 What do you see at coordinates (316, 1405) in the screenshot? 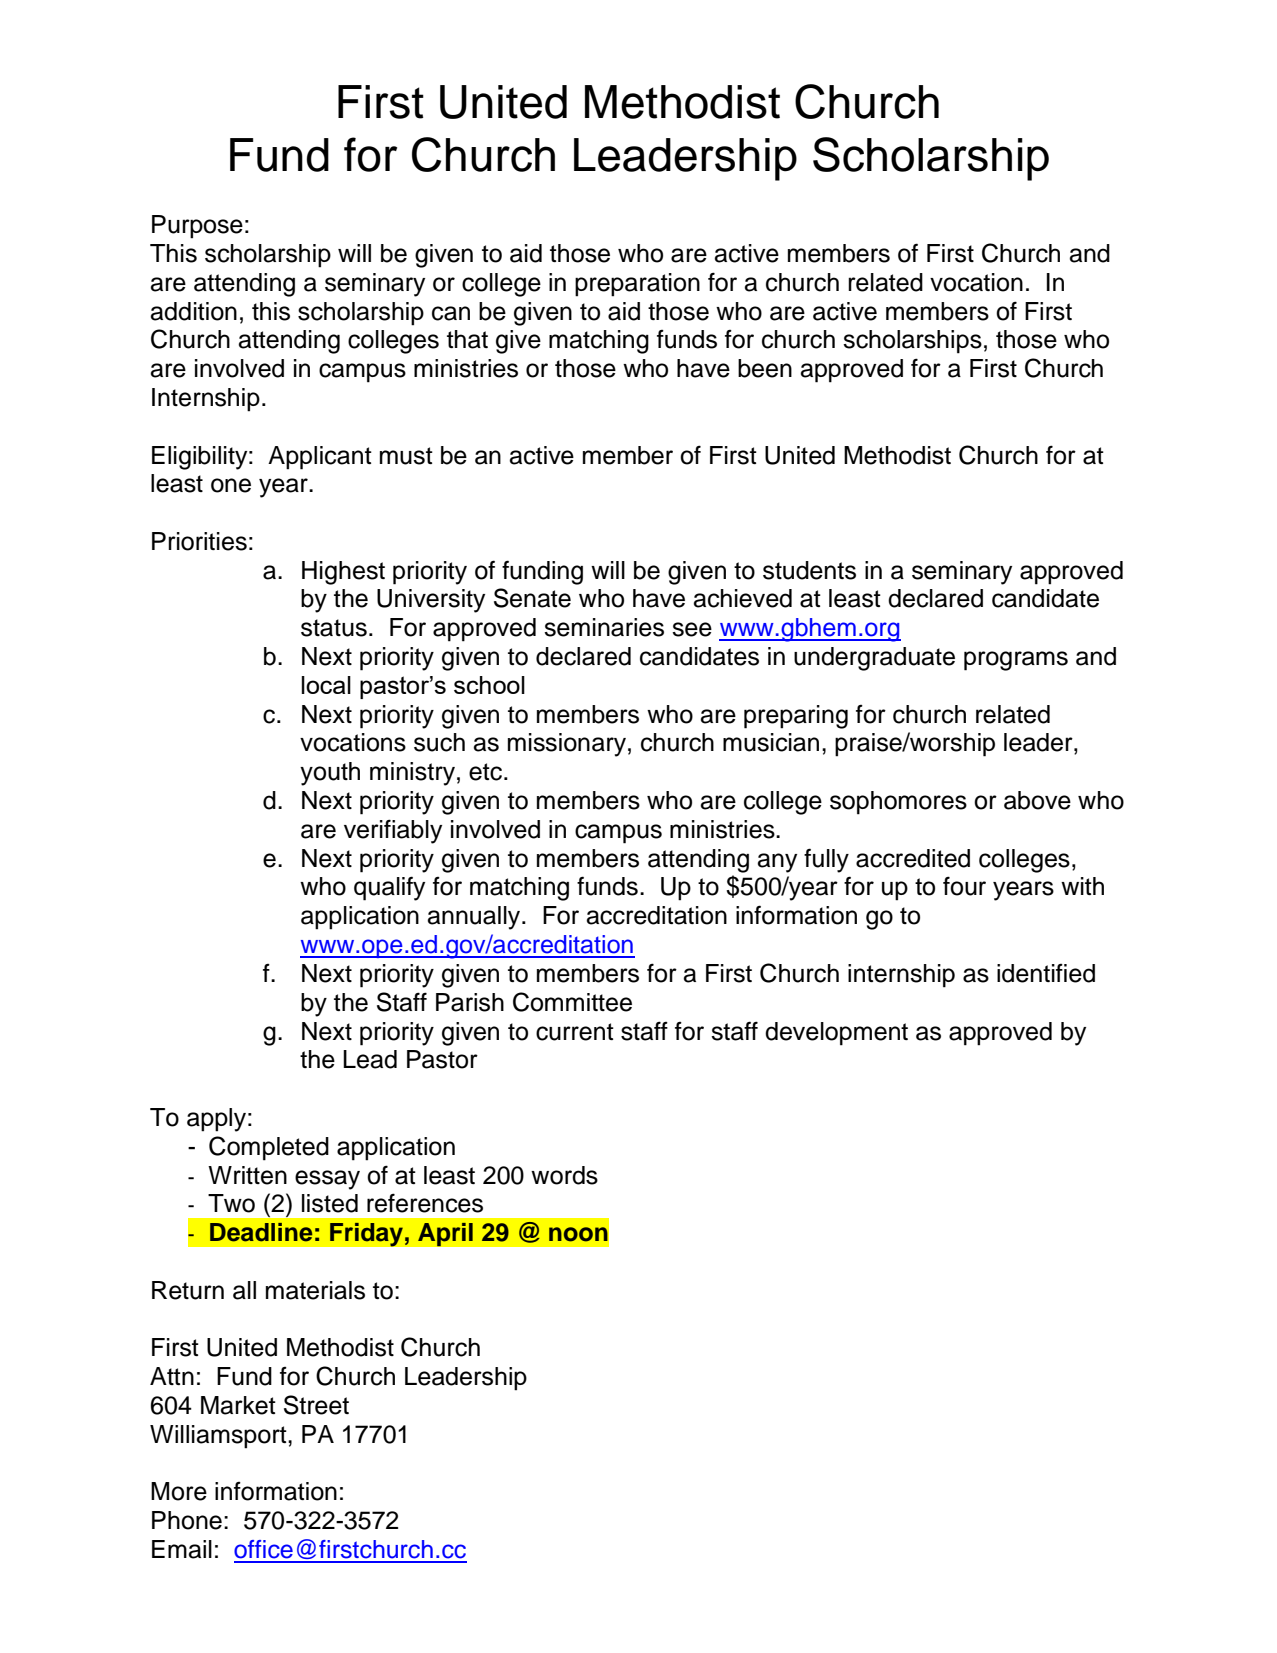
I see `Street` at bounding box center [316, 1405].
